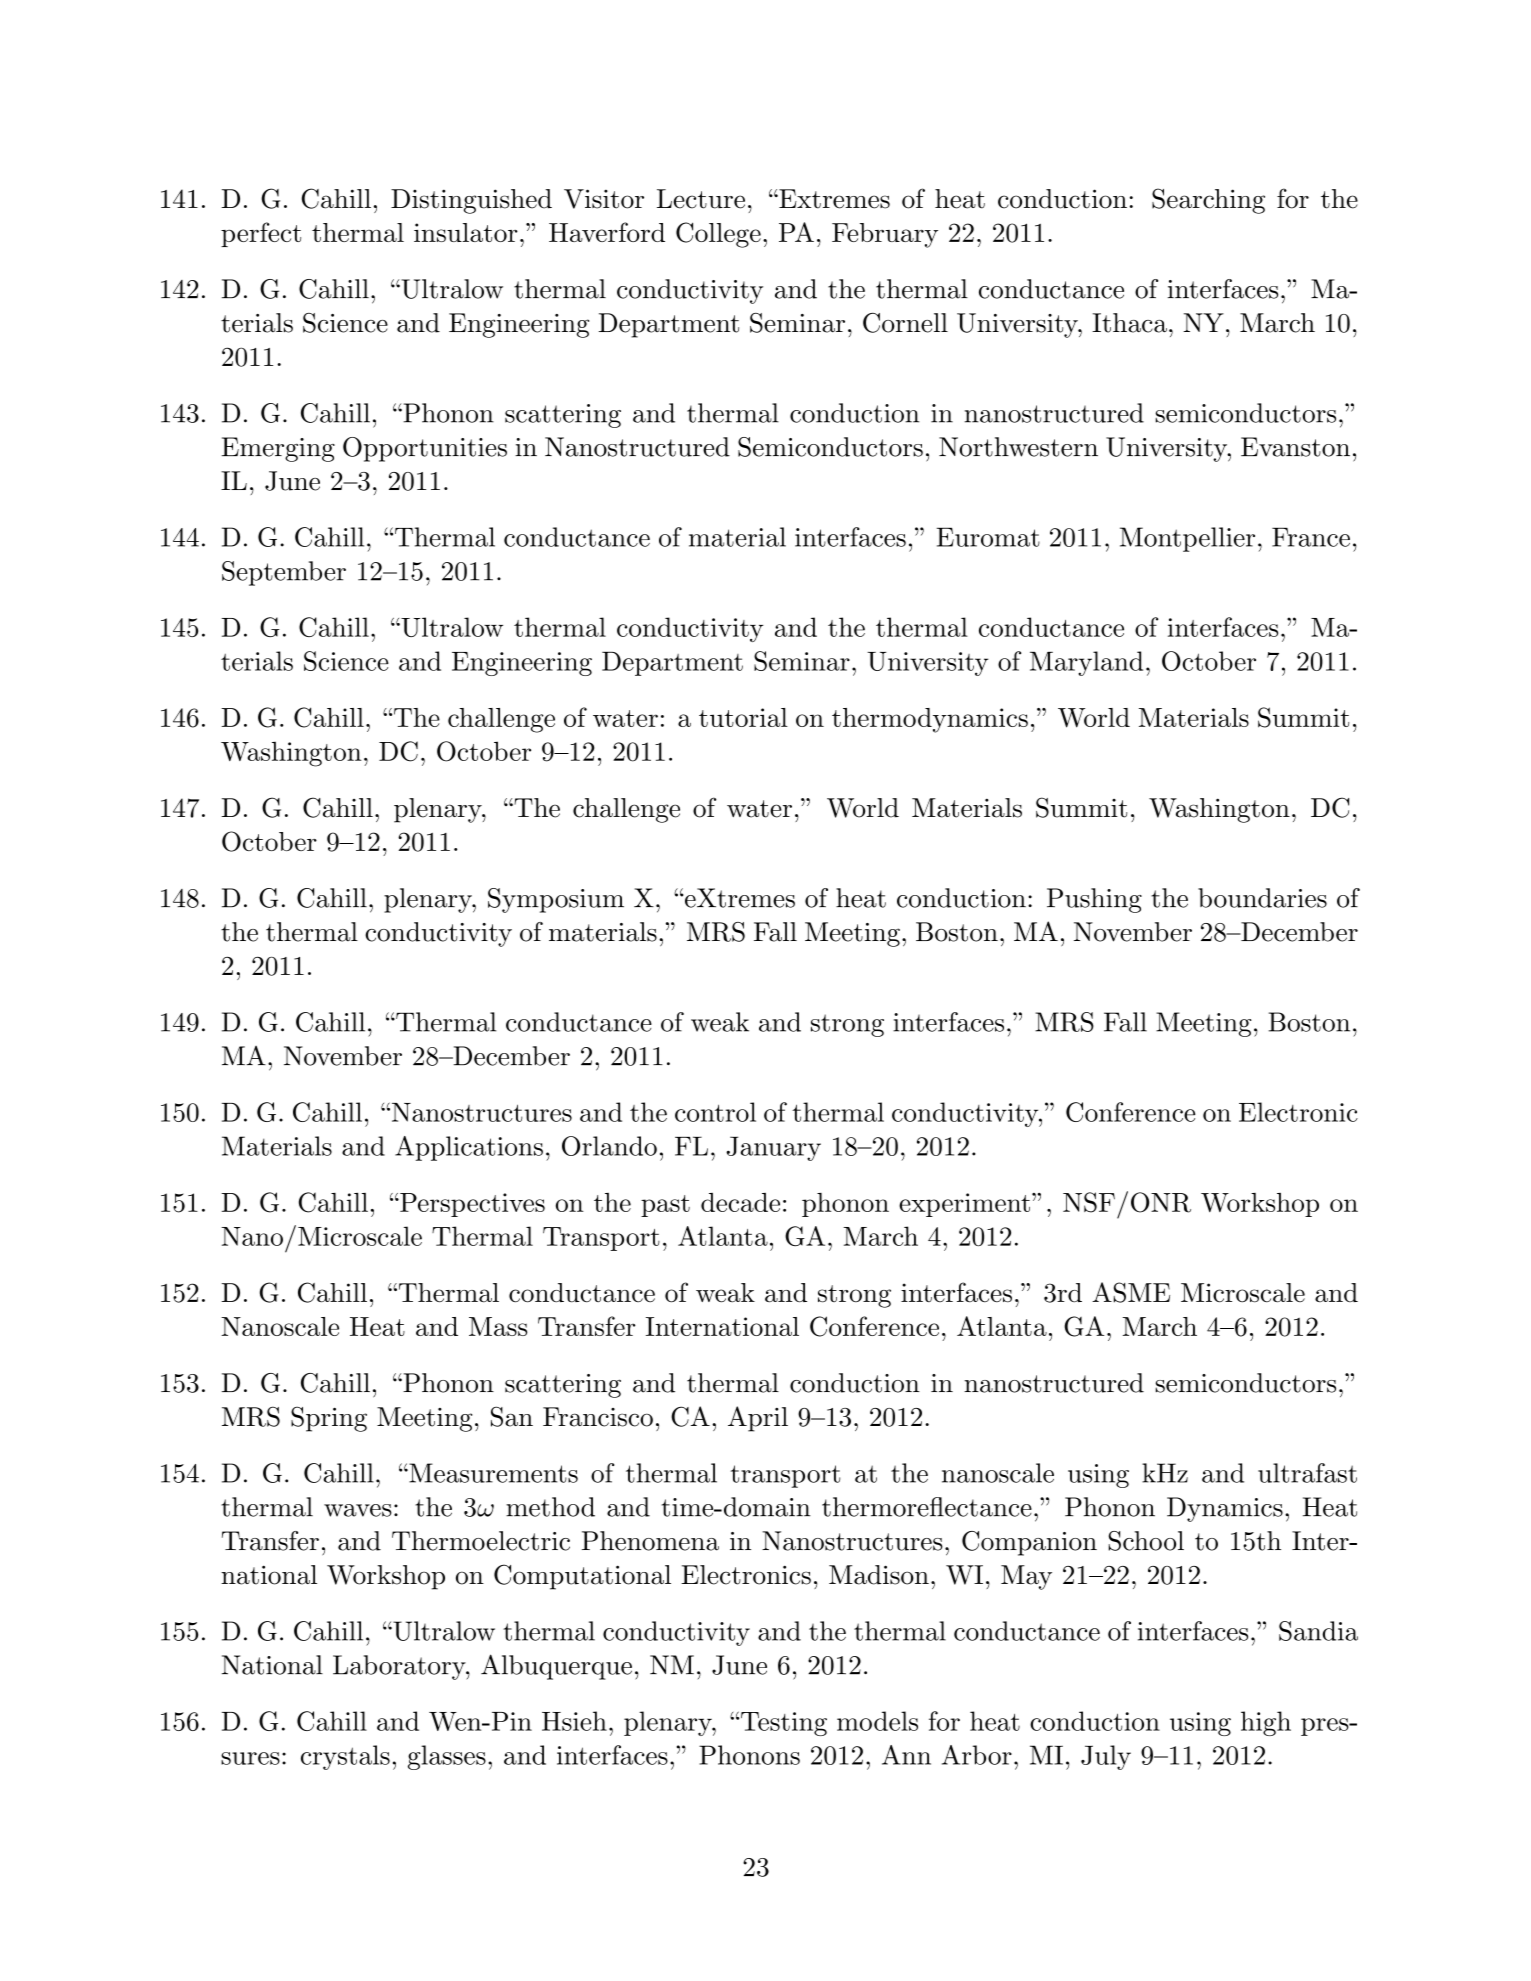  Describe the element at coordinates (1208, 201) in the image. I see `Searching` at that location.
